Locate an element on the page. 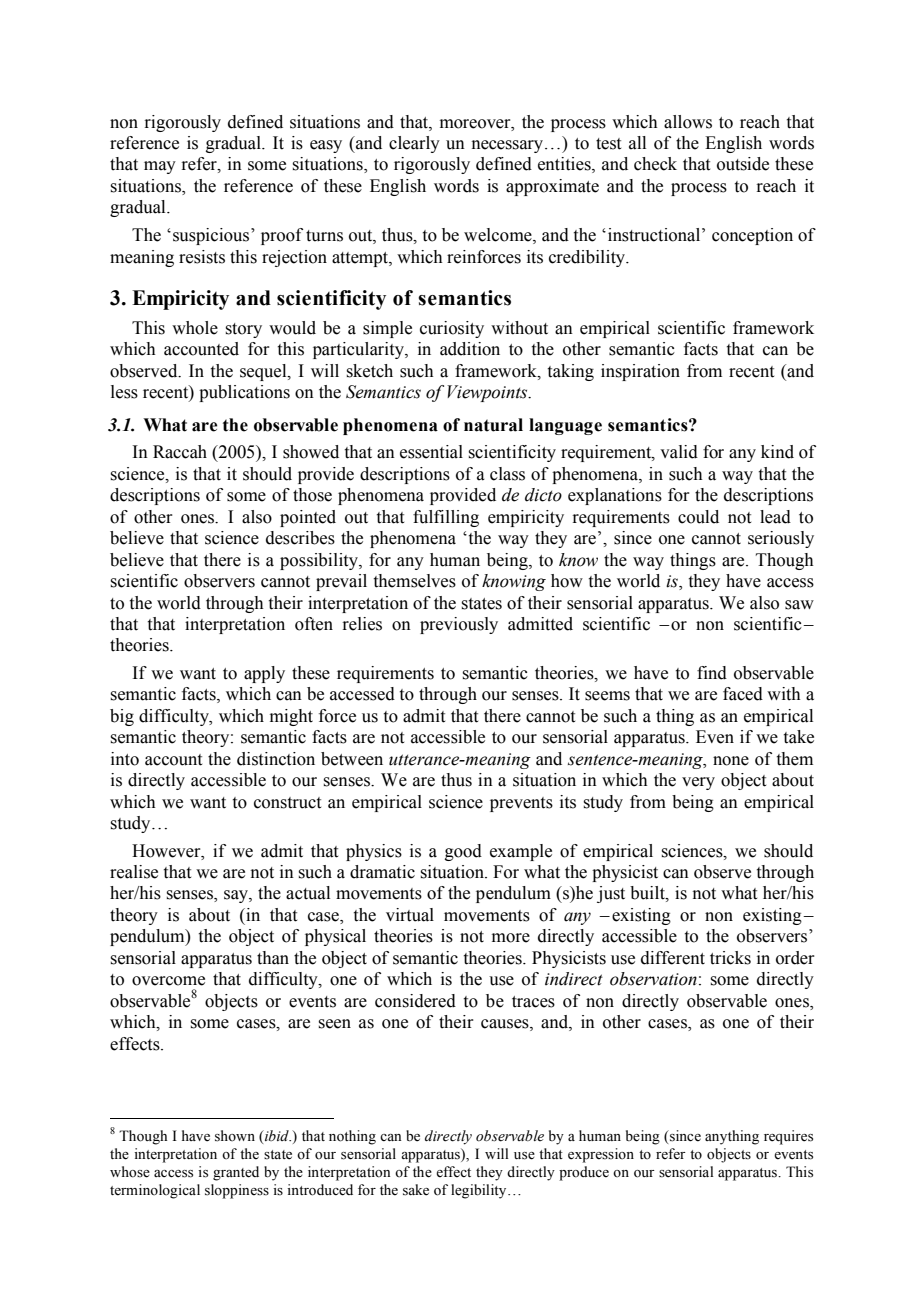 This page has height=1308, width=924. granted is located at coordinates (236, 1173).
